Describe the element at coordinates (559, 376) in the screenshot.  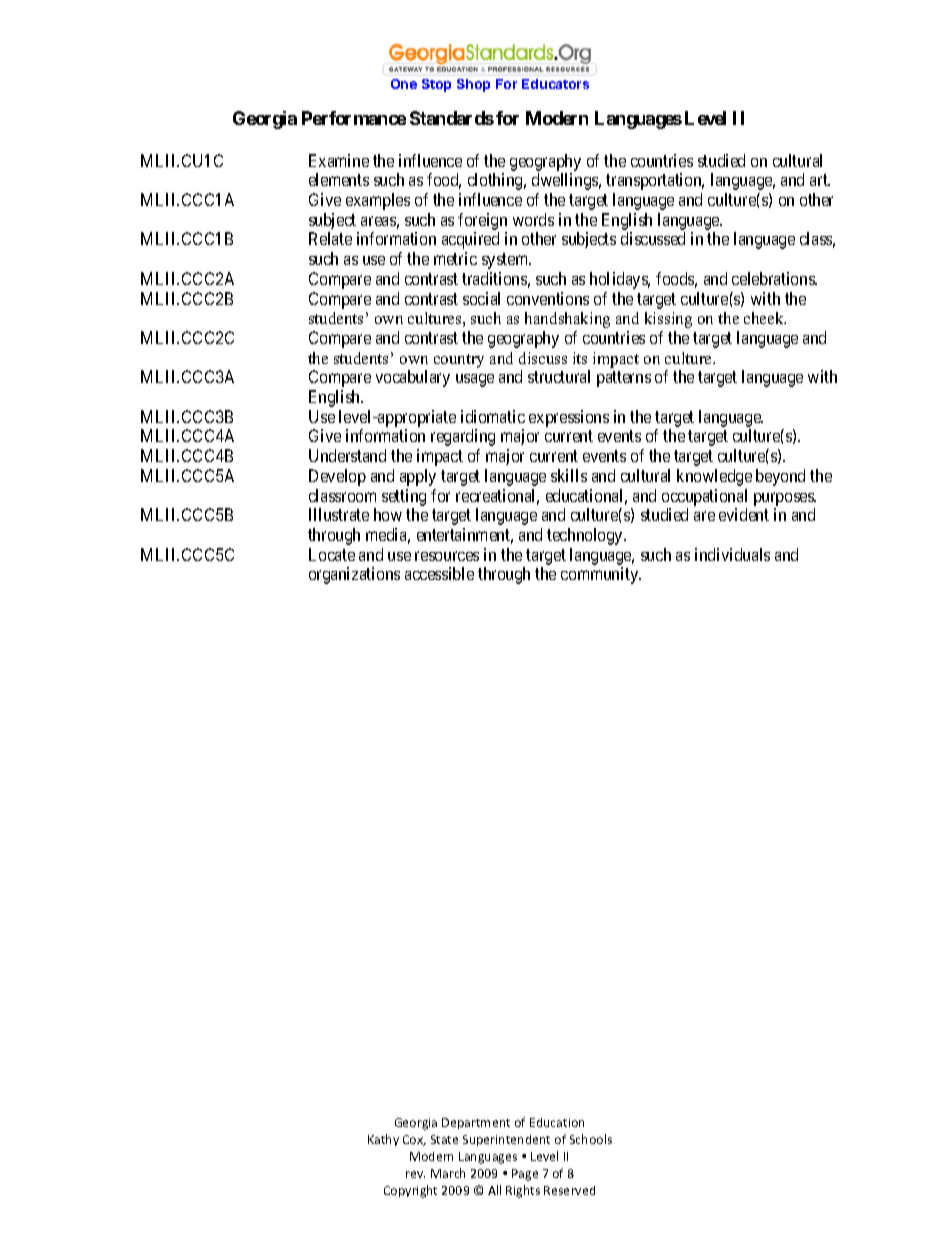
I see `structural` at that location.
